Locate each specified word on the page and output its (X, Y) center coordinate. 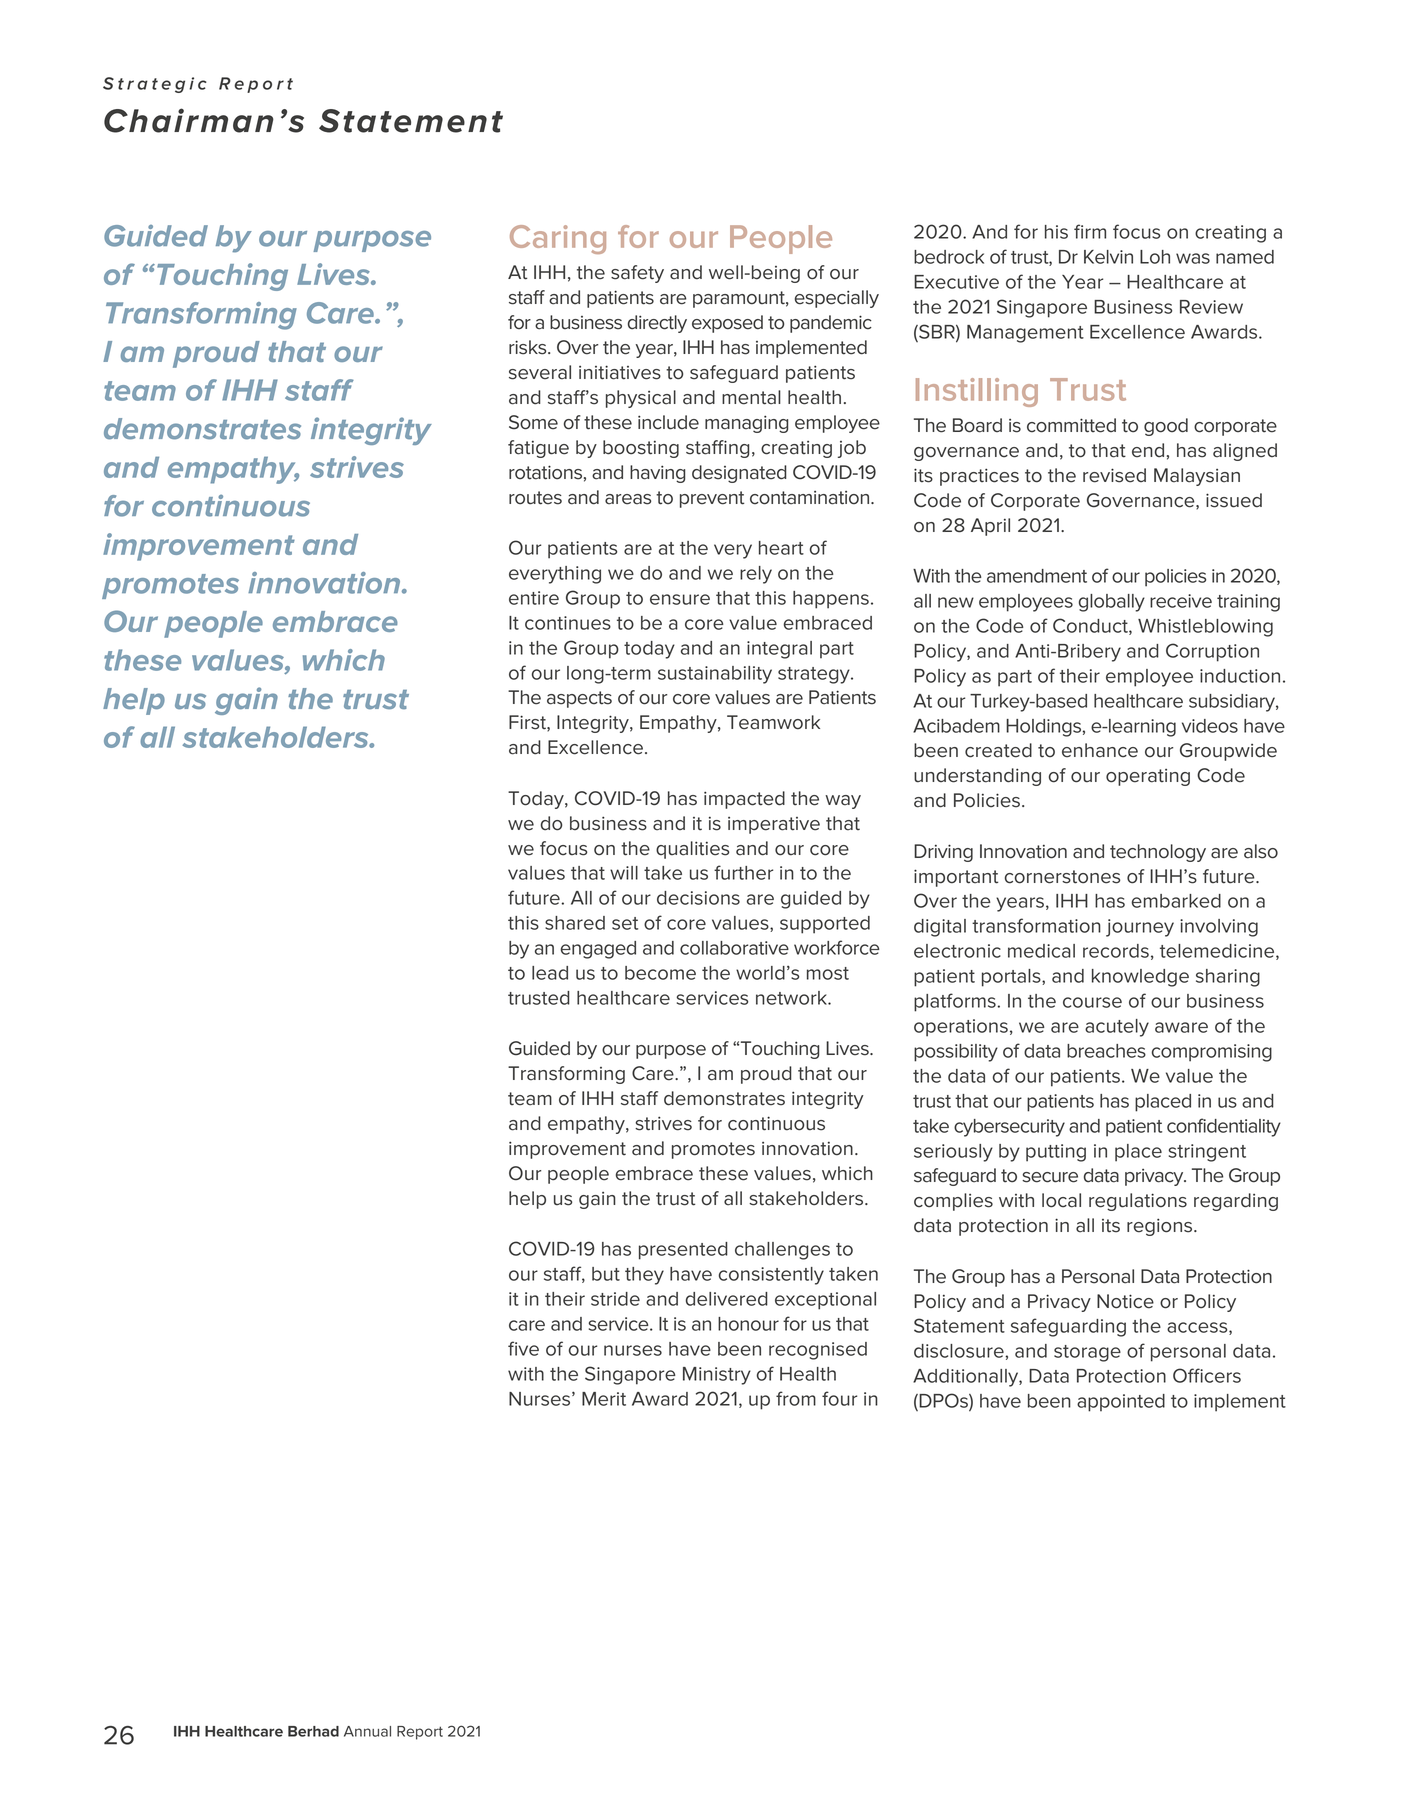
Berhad (313, 1731)
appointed (1121, 1403)
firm (1090, 231)
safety (637, 274)
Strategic (155, 85)
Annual (367, 1731)
